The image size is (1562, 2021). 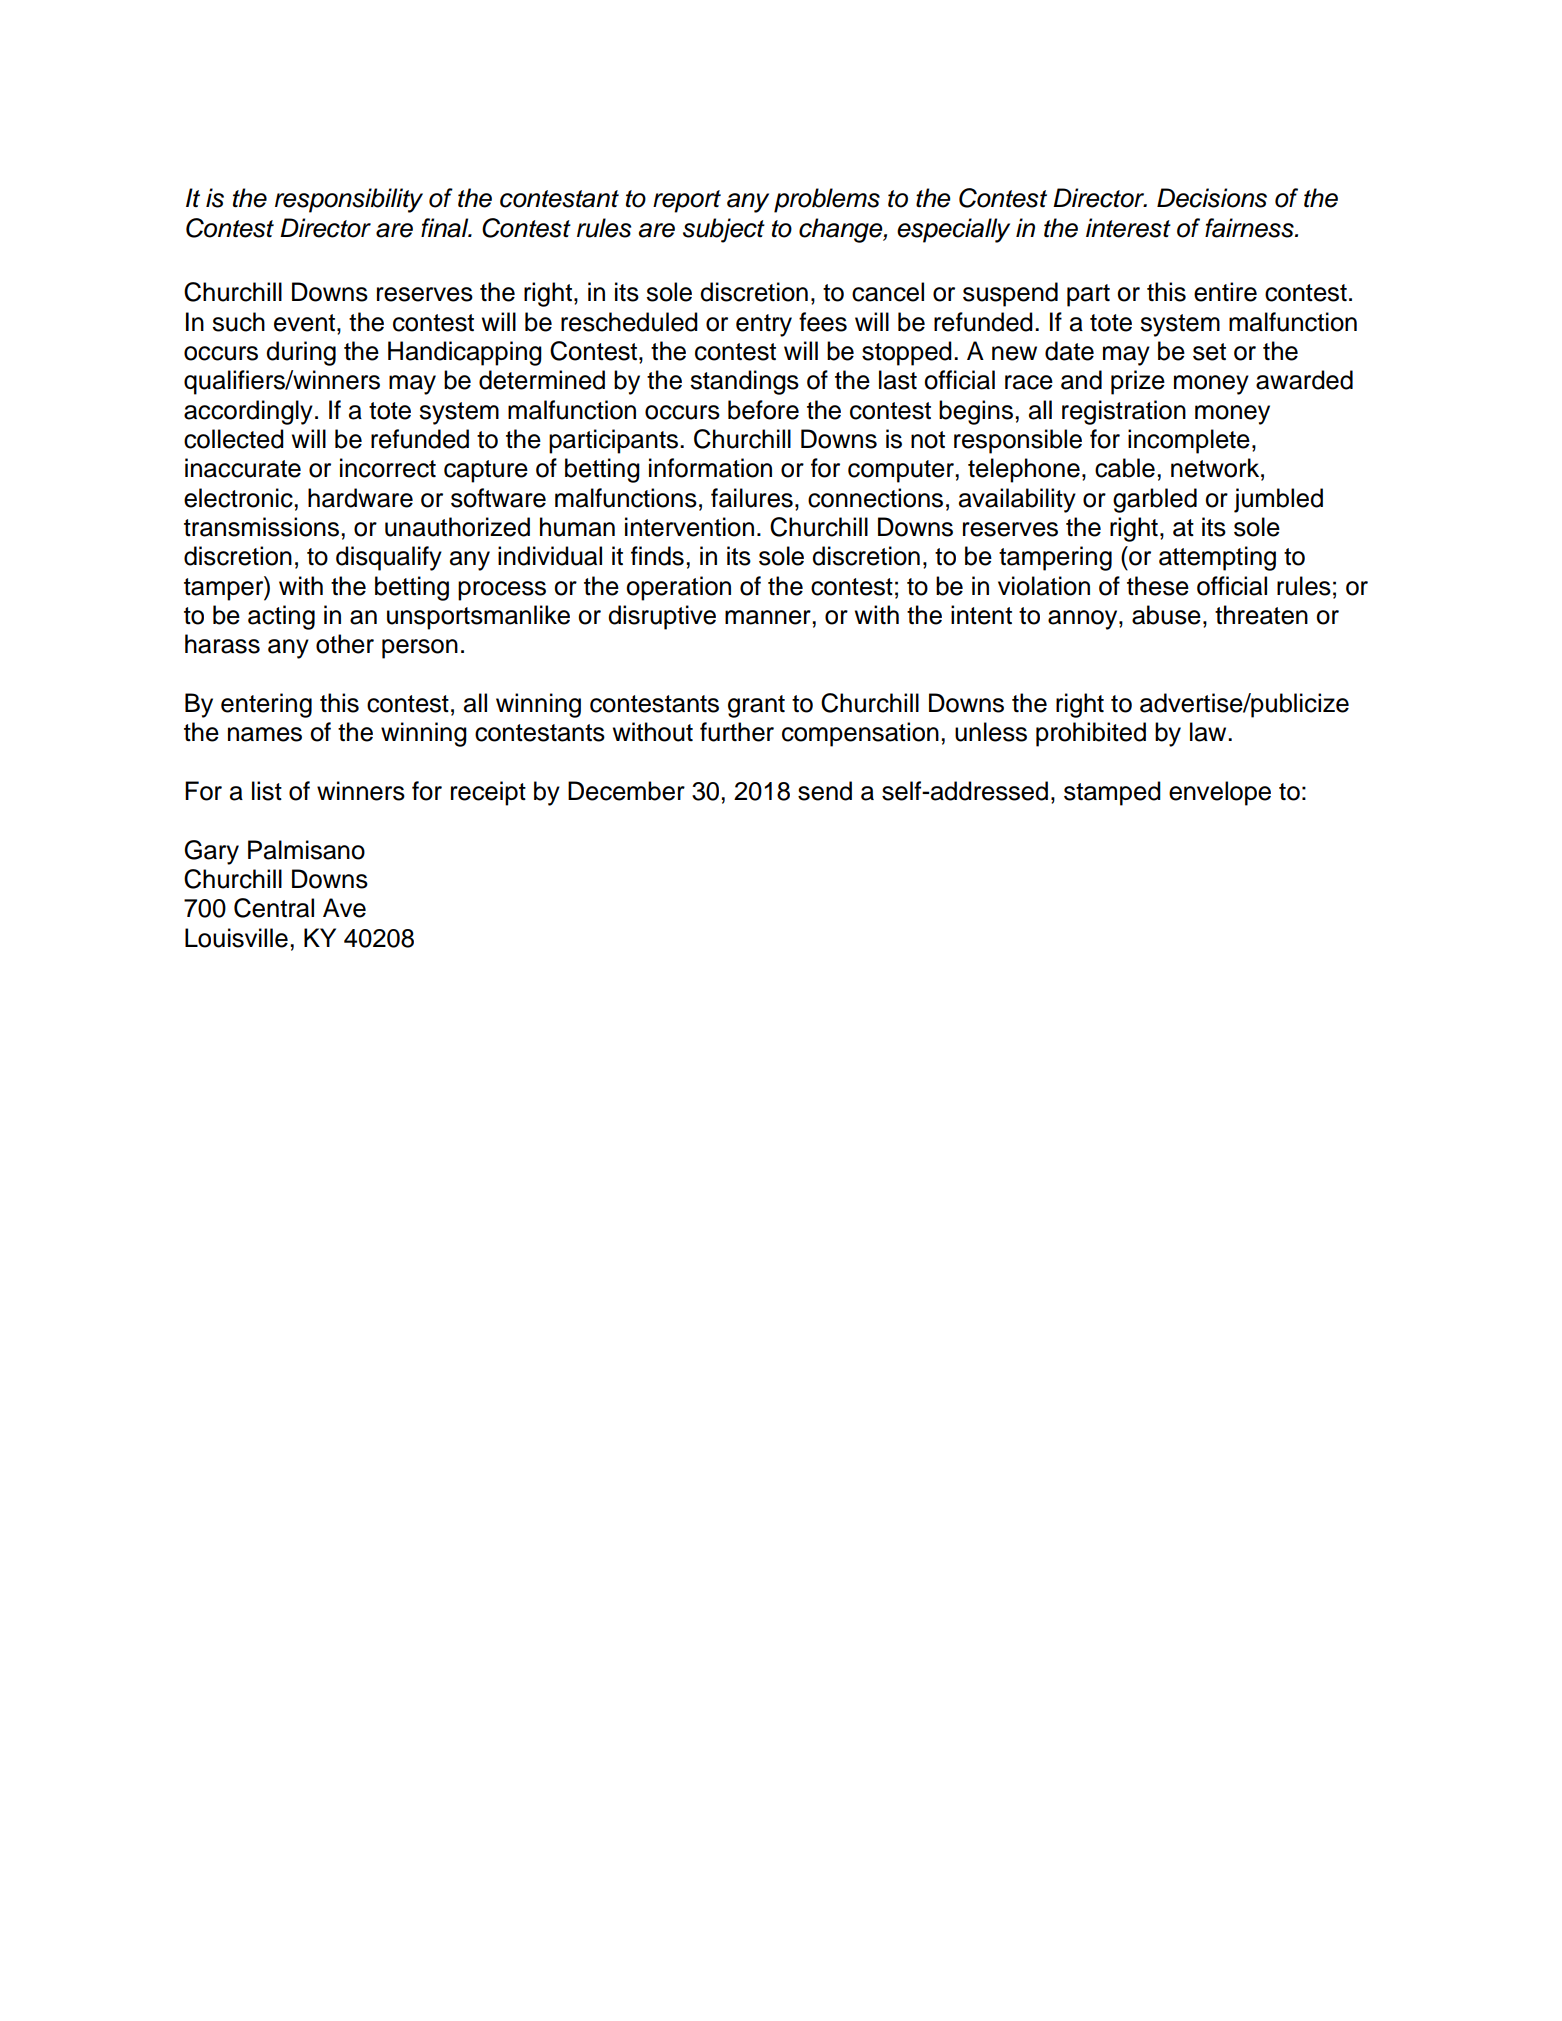 I want to click on further, so click(x=737, y=732).
